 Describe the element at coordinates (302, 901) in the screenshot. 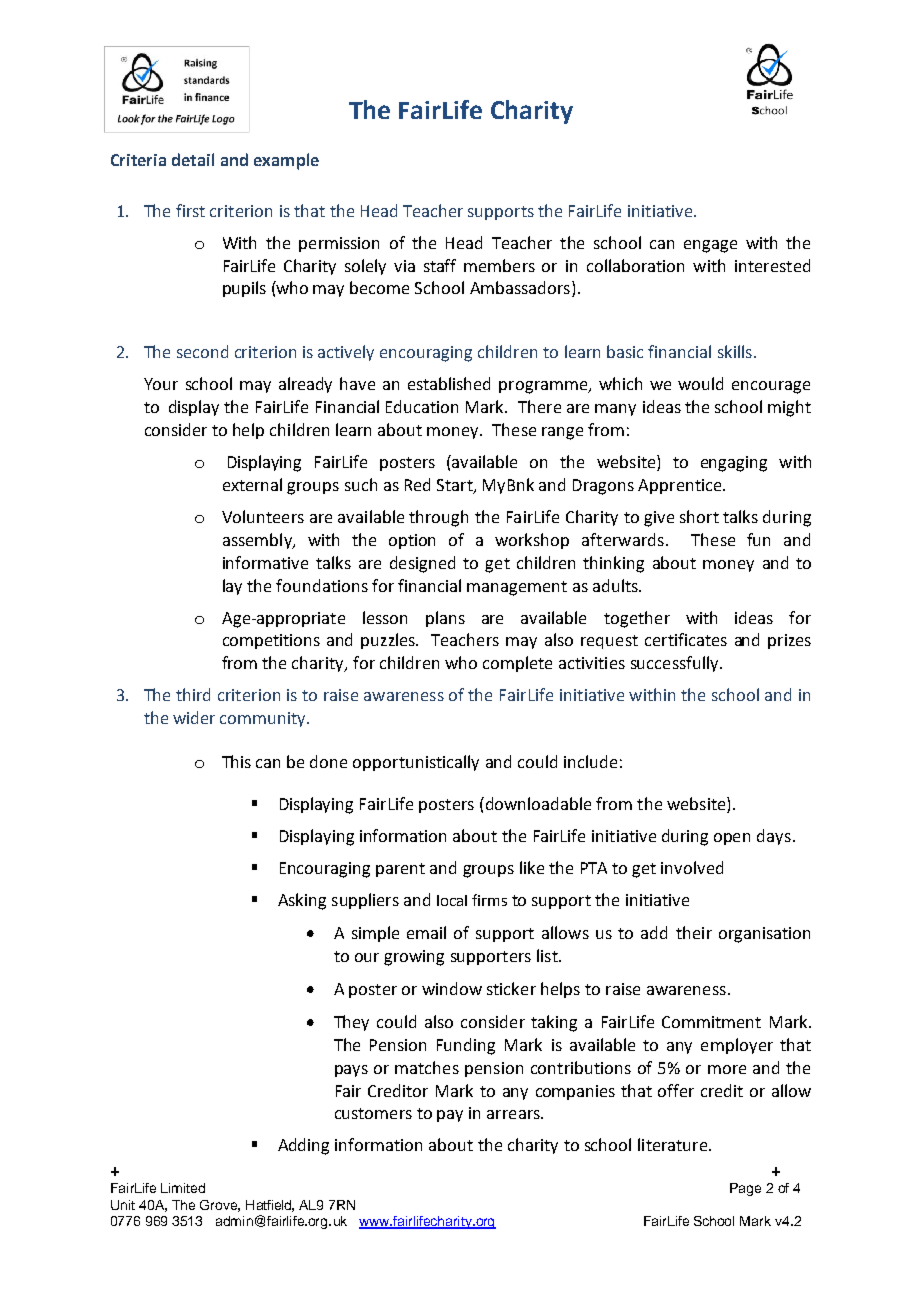

I see `Asking` at that location.
